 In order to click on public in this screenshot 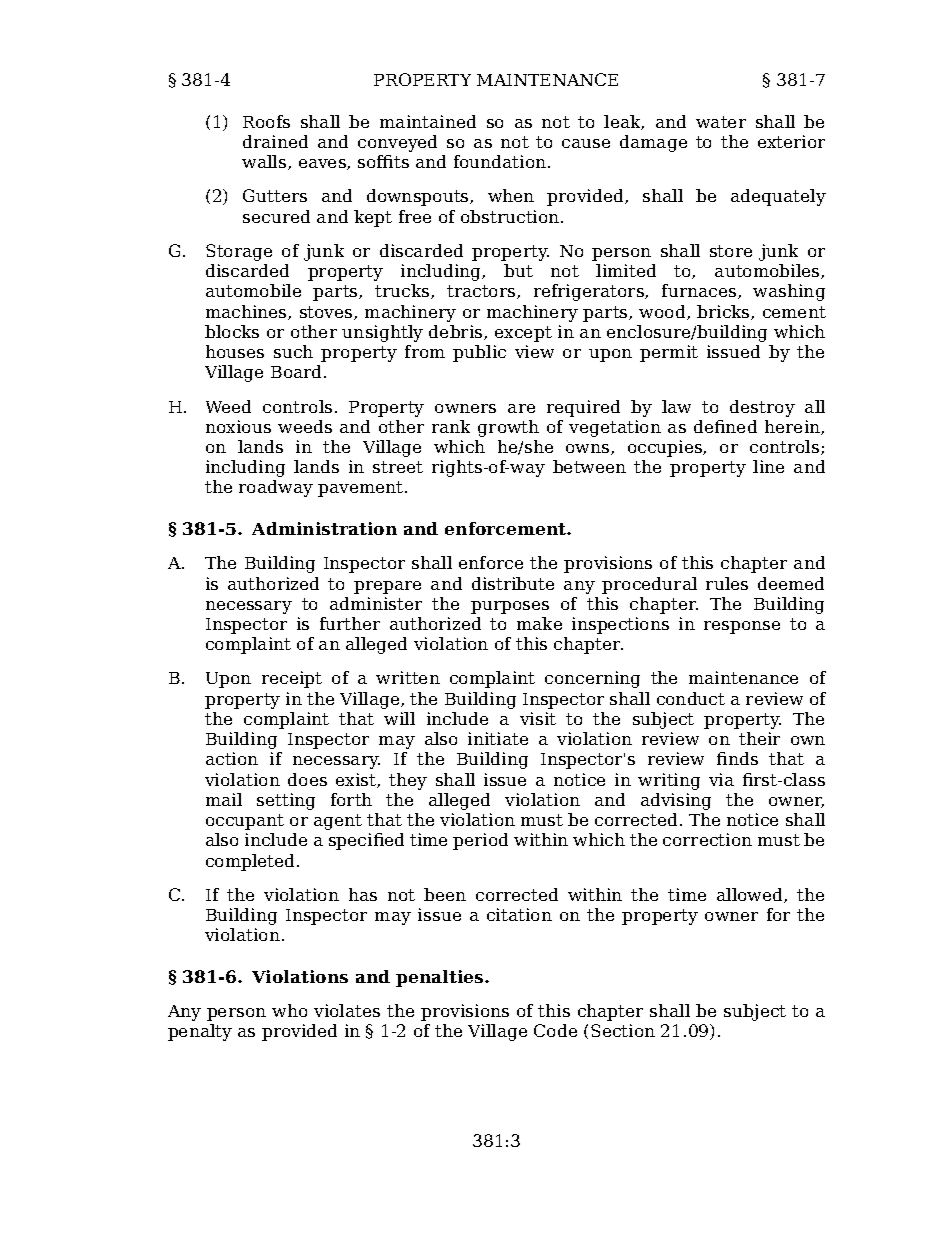, I will do `click(479, 353)`.
